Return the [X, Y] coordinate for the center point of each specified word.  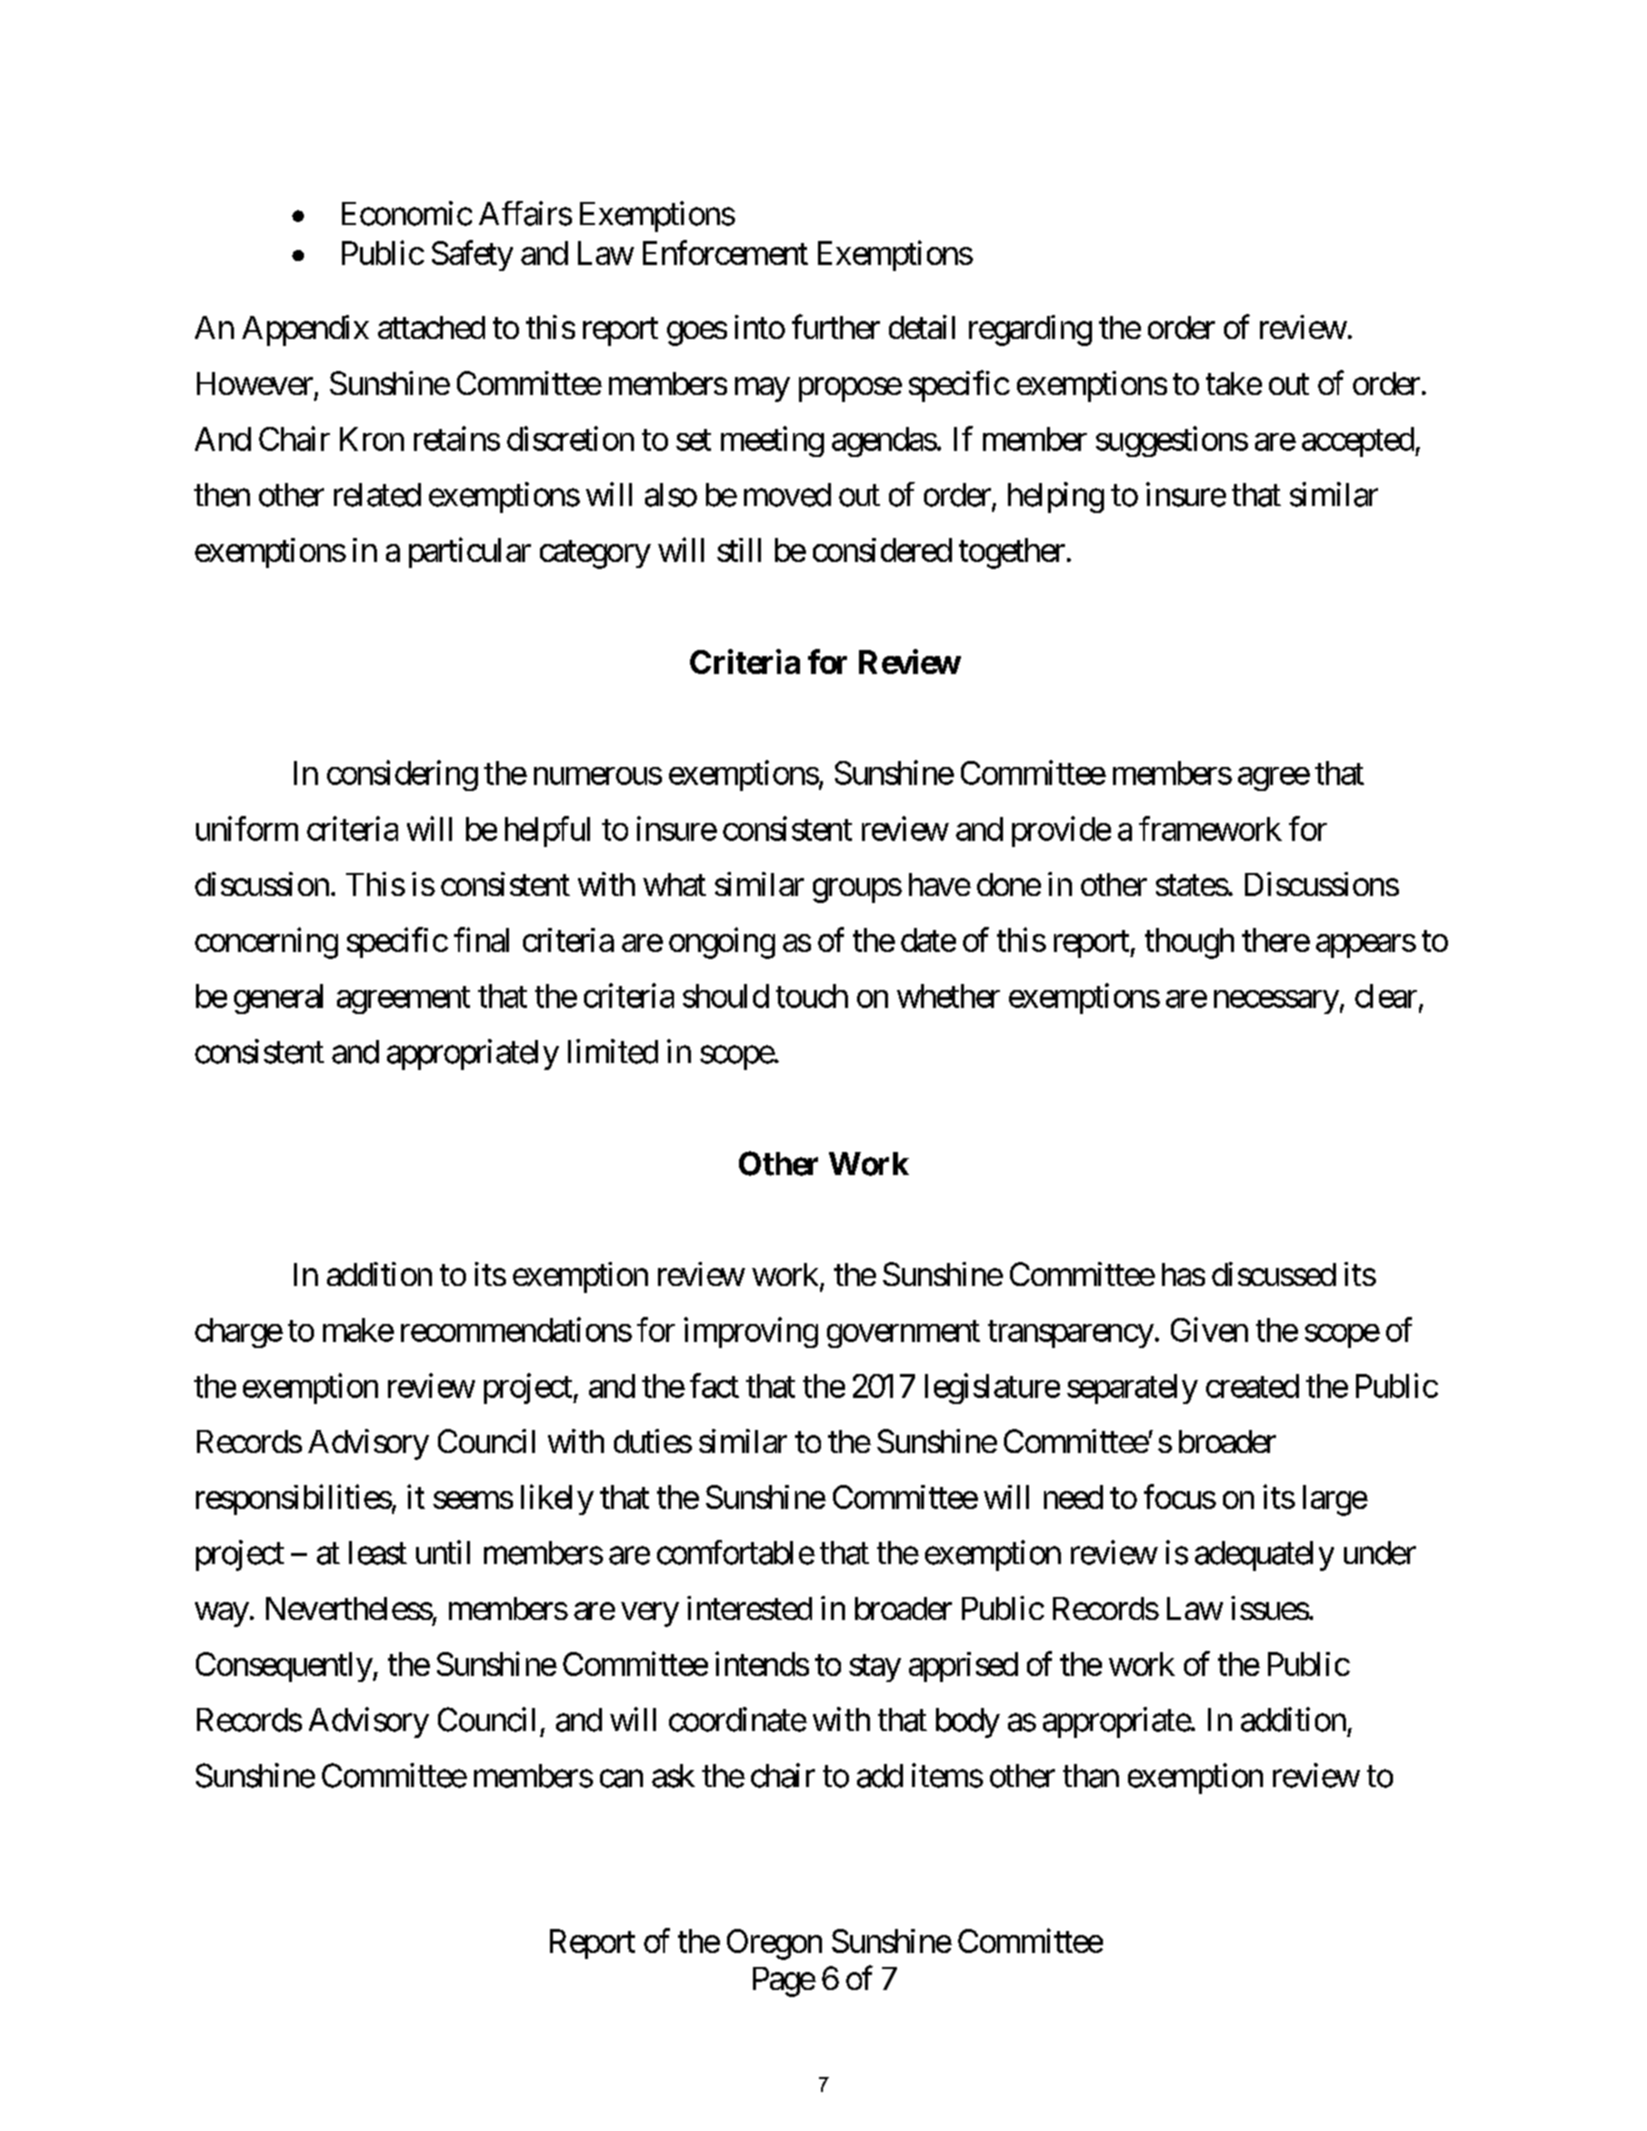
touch [812, 996]
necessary [1276, 1002]
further [836, 327]
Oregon [774, 1944]
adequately [1264, 1556]
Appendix [305, 330]
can [621, 1779]
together [1012, 553]
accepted [1358, 442]
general [278, 999]
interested [749, 1608]
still [739, 550]
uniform [247, 828]
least [378, 1553]
